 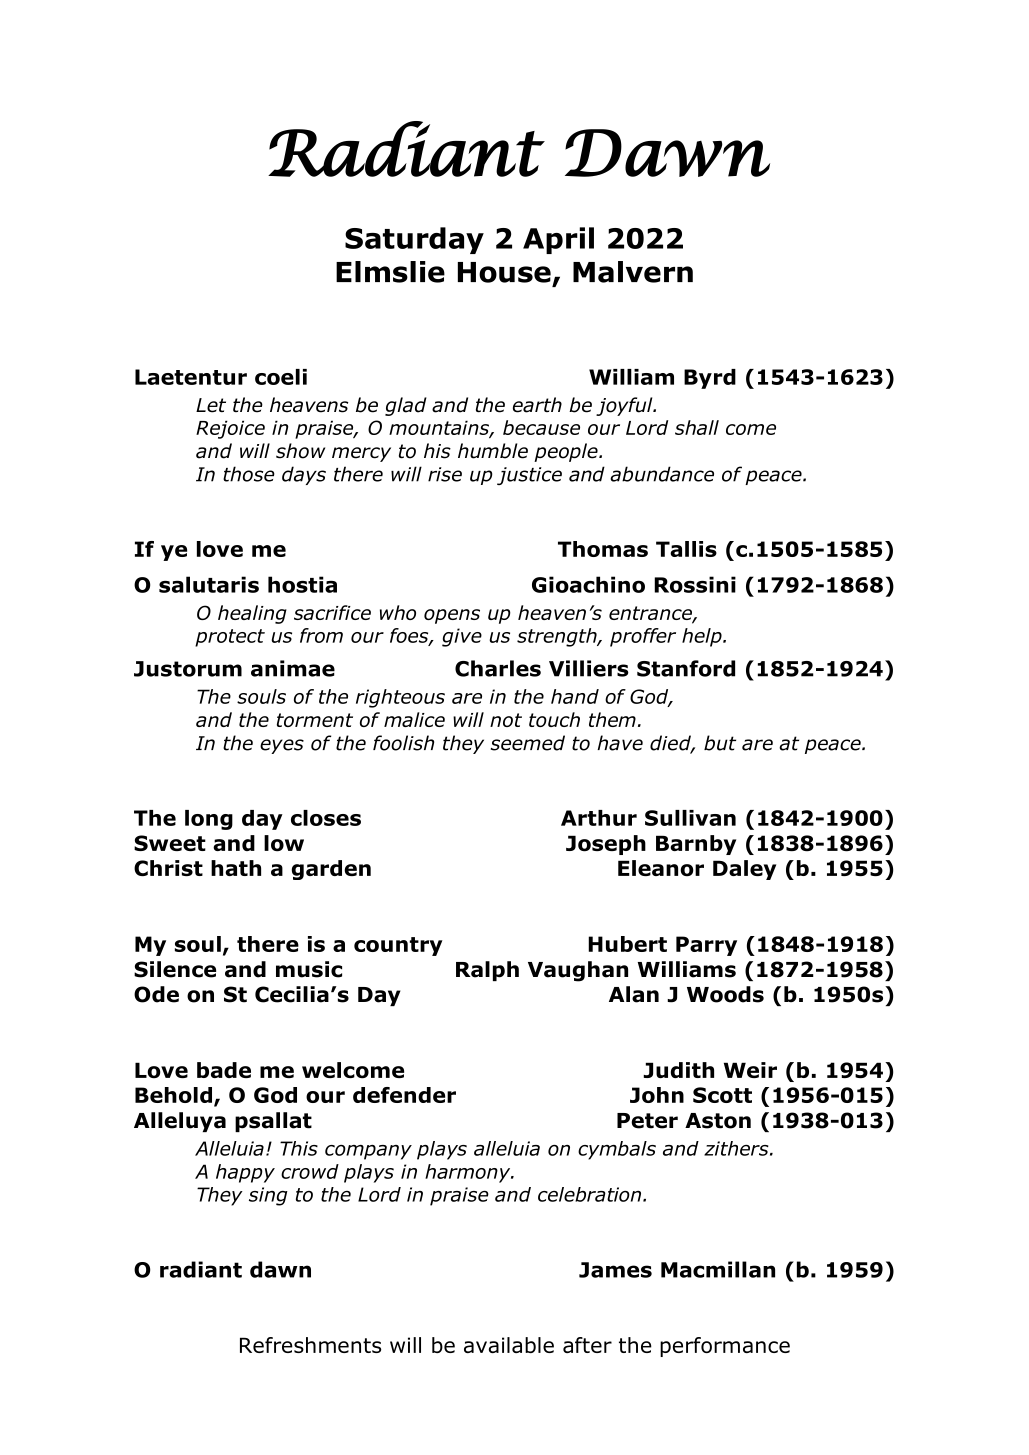 I want to click on House, so click(x=504, y=272).
